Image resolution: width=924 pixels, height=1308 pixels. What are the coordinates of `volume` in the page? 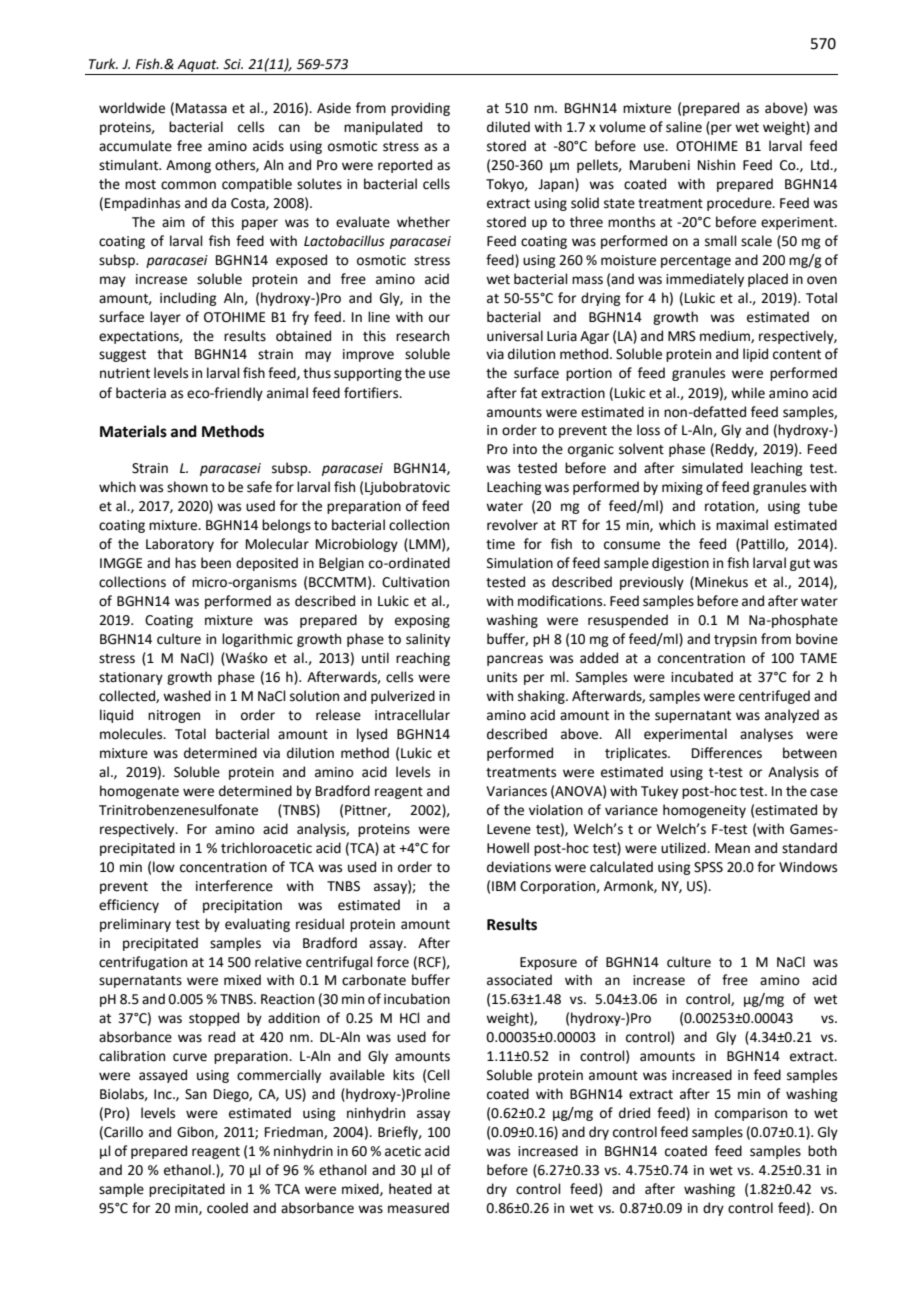 It's located at (622, 127).
